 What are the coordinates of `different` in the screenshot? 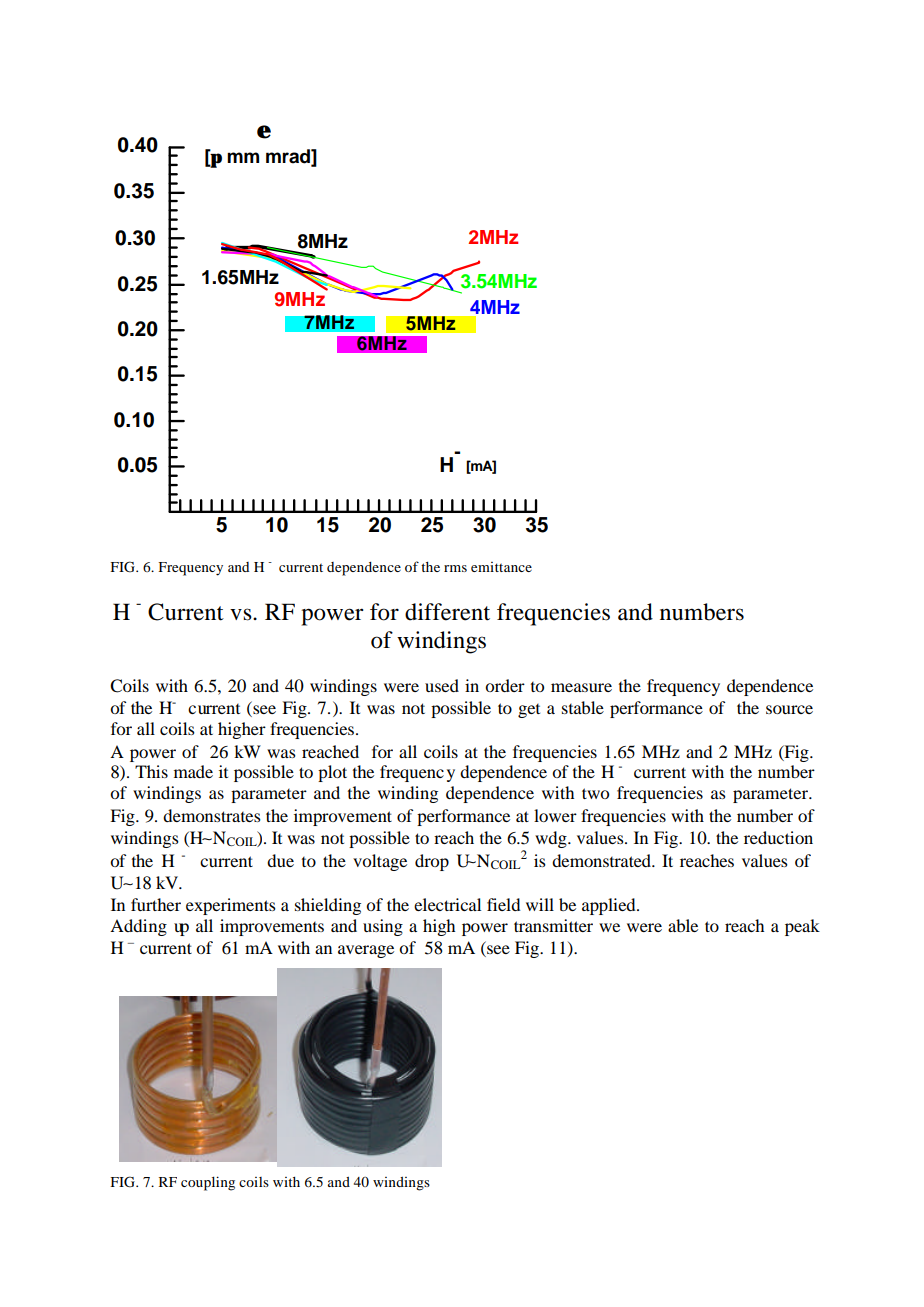 It's located at (447, 612).
